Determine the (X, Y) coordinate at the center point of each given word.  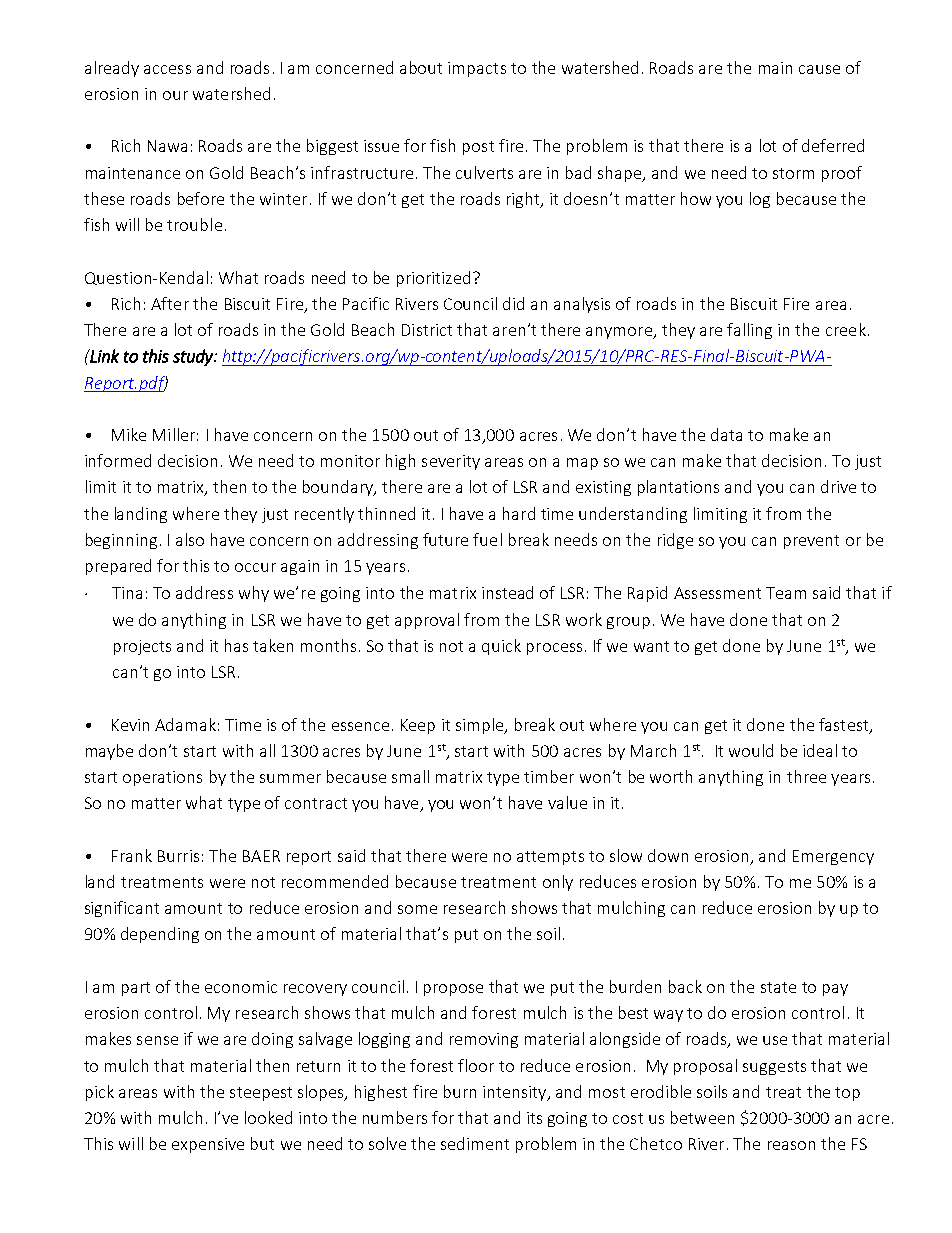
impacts (477, 69)
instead (507, 592)
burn (460, 1091)
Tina (127, 593)
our (175, 95)
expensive (208, 1145)
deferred (833, 145)
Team (786, 593)
